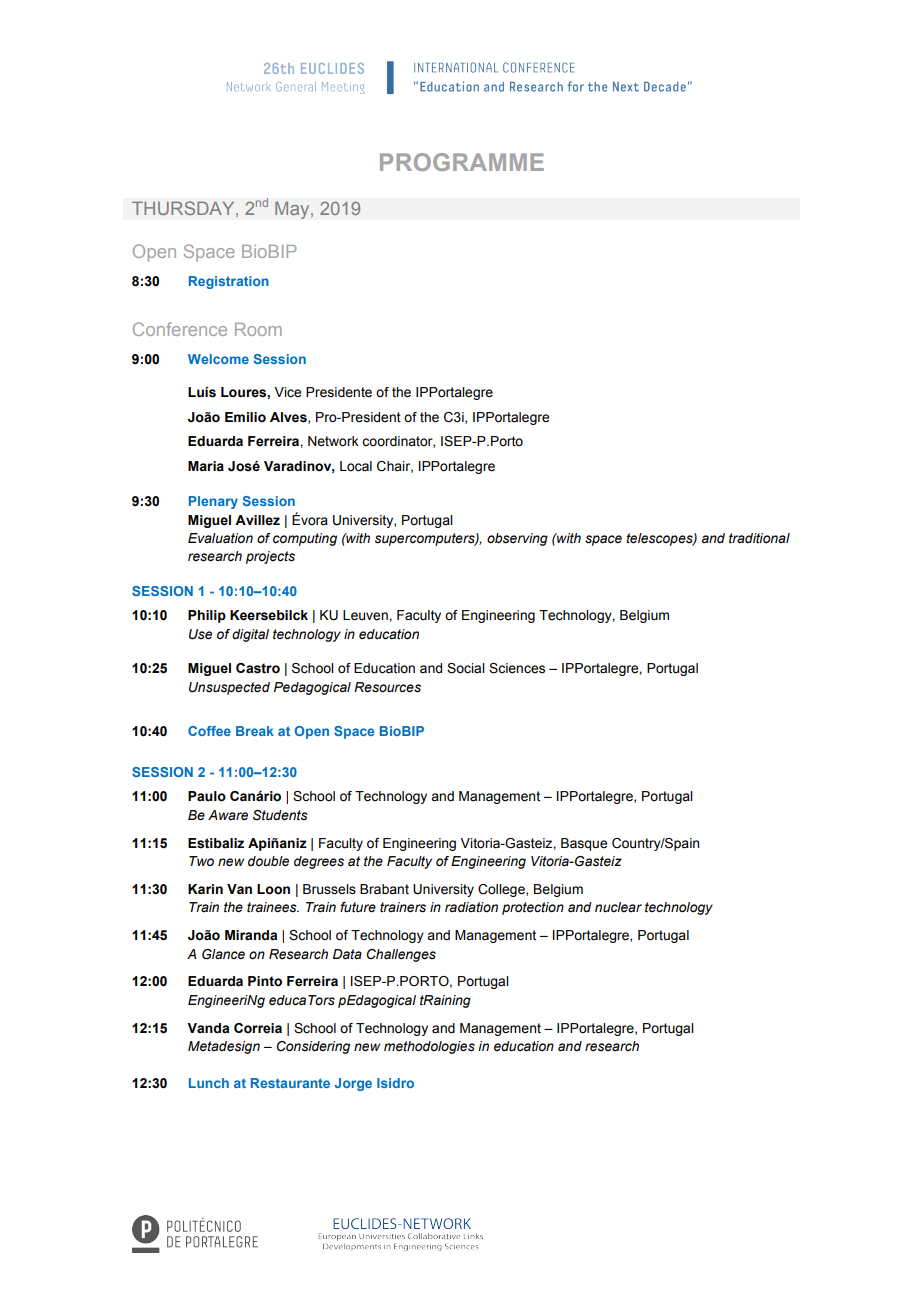  I want to click on Sciences, so click(517, 668).
